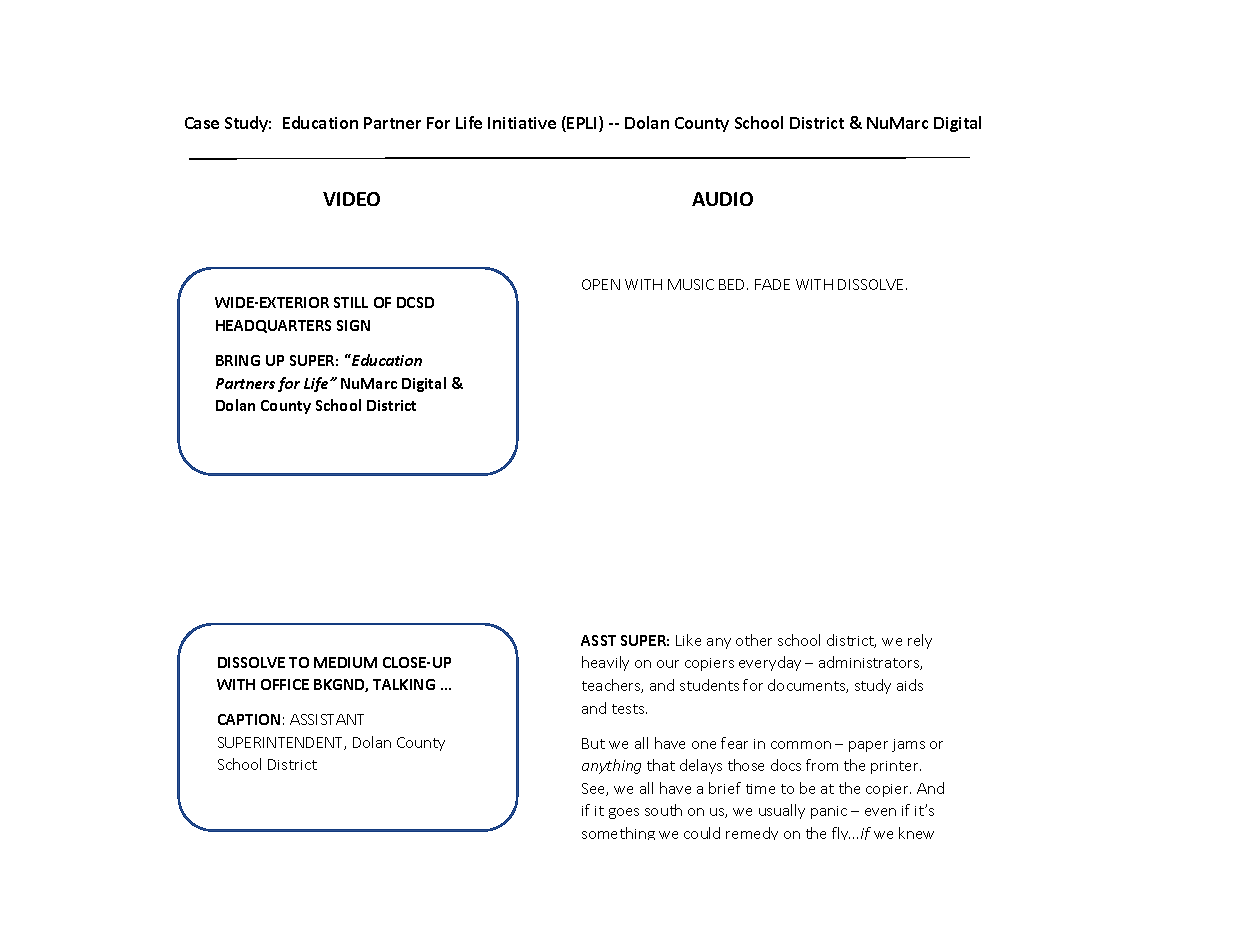 This document has width=1233, height=952. I want to click on ASST, so click(598, 640).
